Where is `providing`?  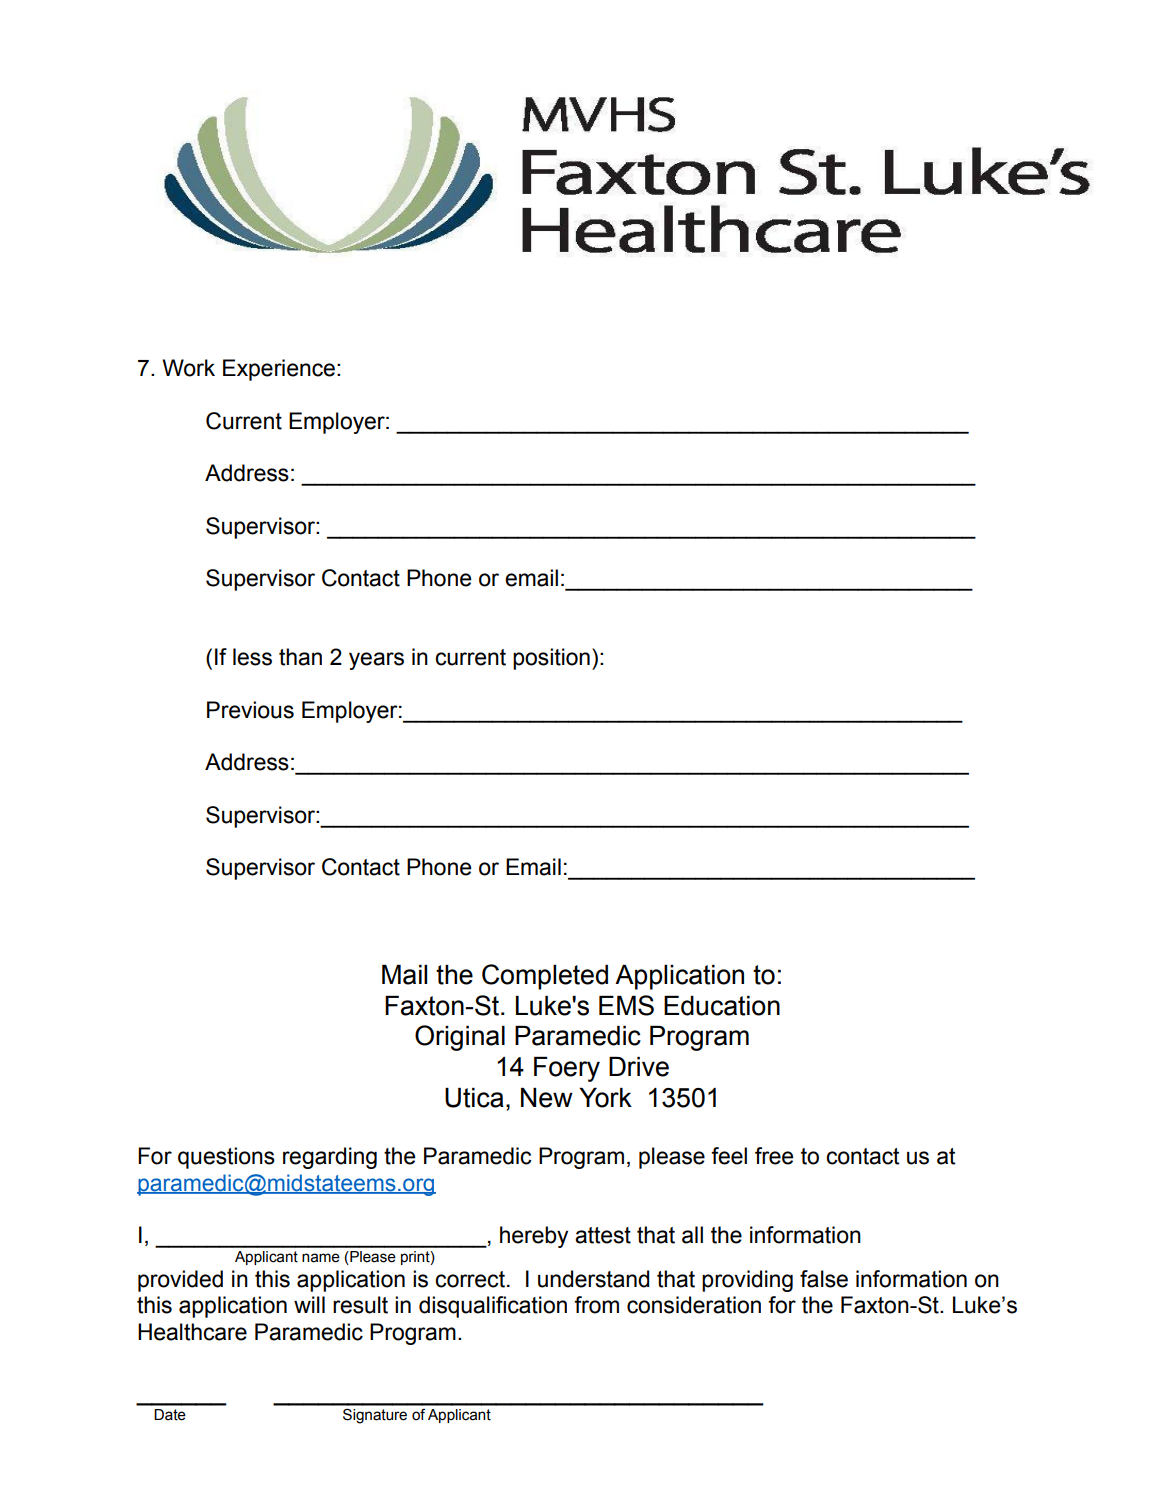
providing is located at coordinates (747, 1281).
